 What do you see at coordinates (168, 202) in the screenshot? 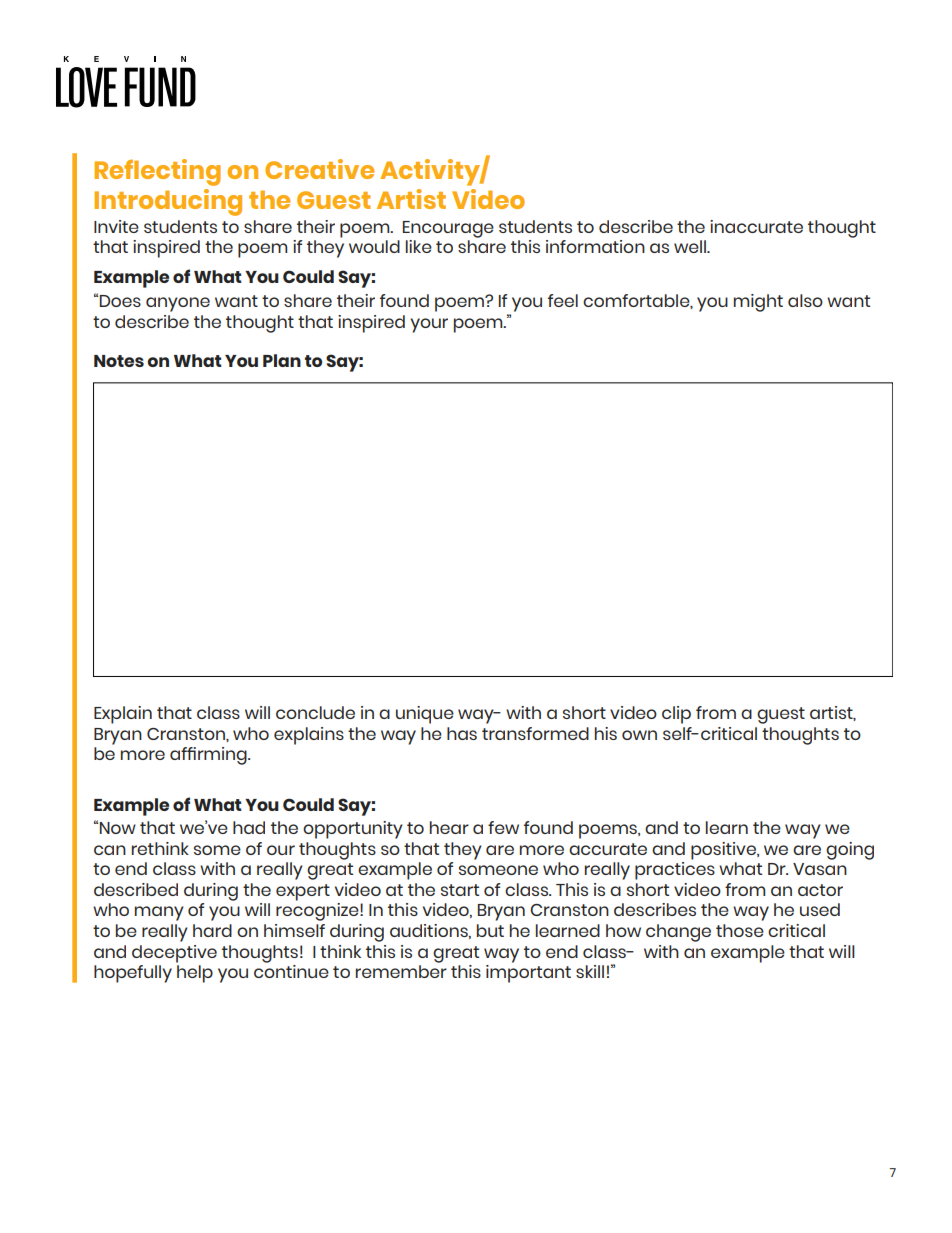
I see `Introducing` at bounding box center [168, 202].
